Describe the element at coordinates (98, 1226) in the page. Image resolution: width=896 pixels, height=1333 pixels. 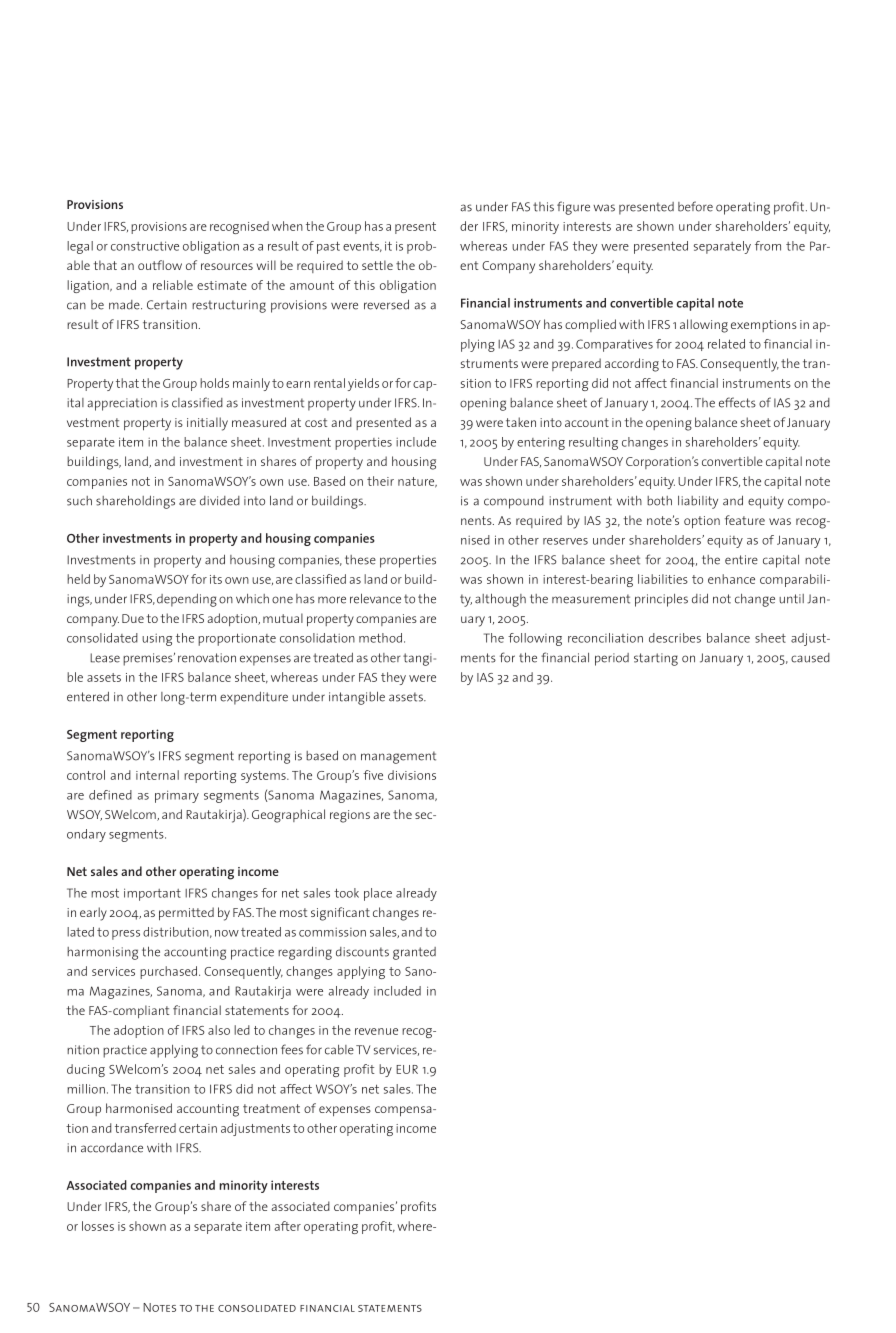
I see `losses` at that location.
